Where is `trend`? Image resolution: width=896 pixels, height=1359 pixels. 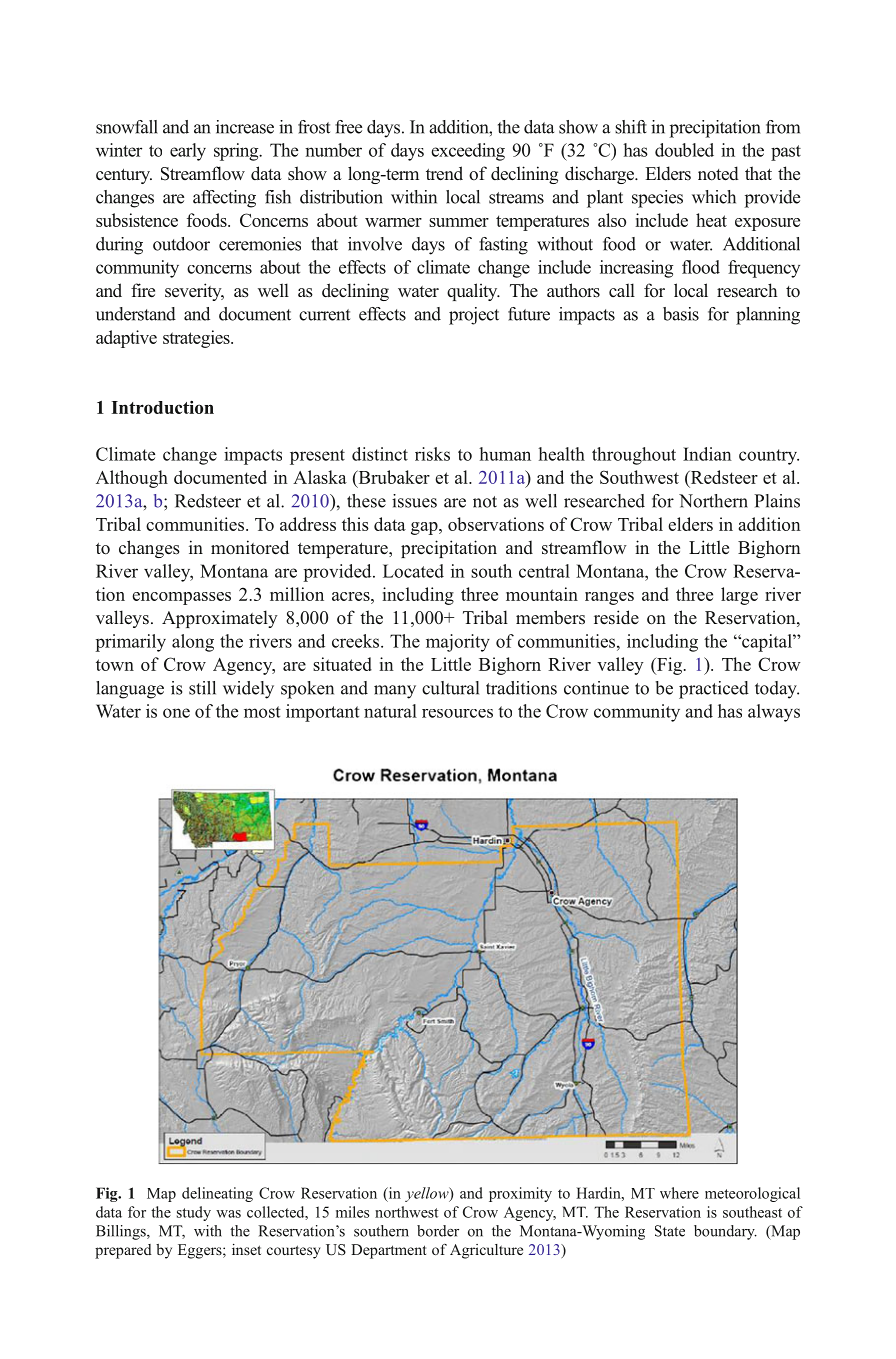 trend is located at coordinates (444, 173).
